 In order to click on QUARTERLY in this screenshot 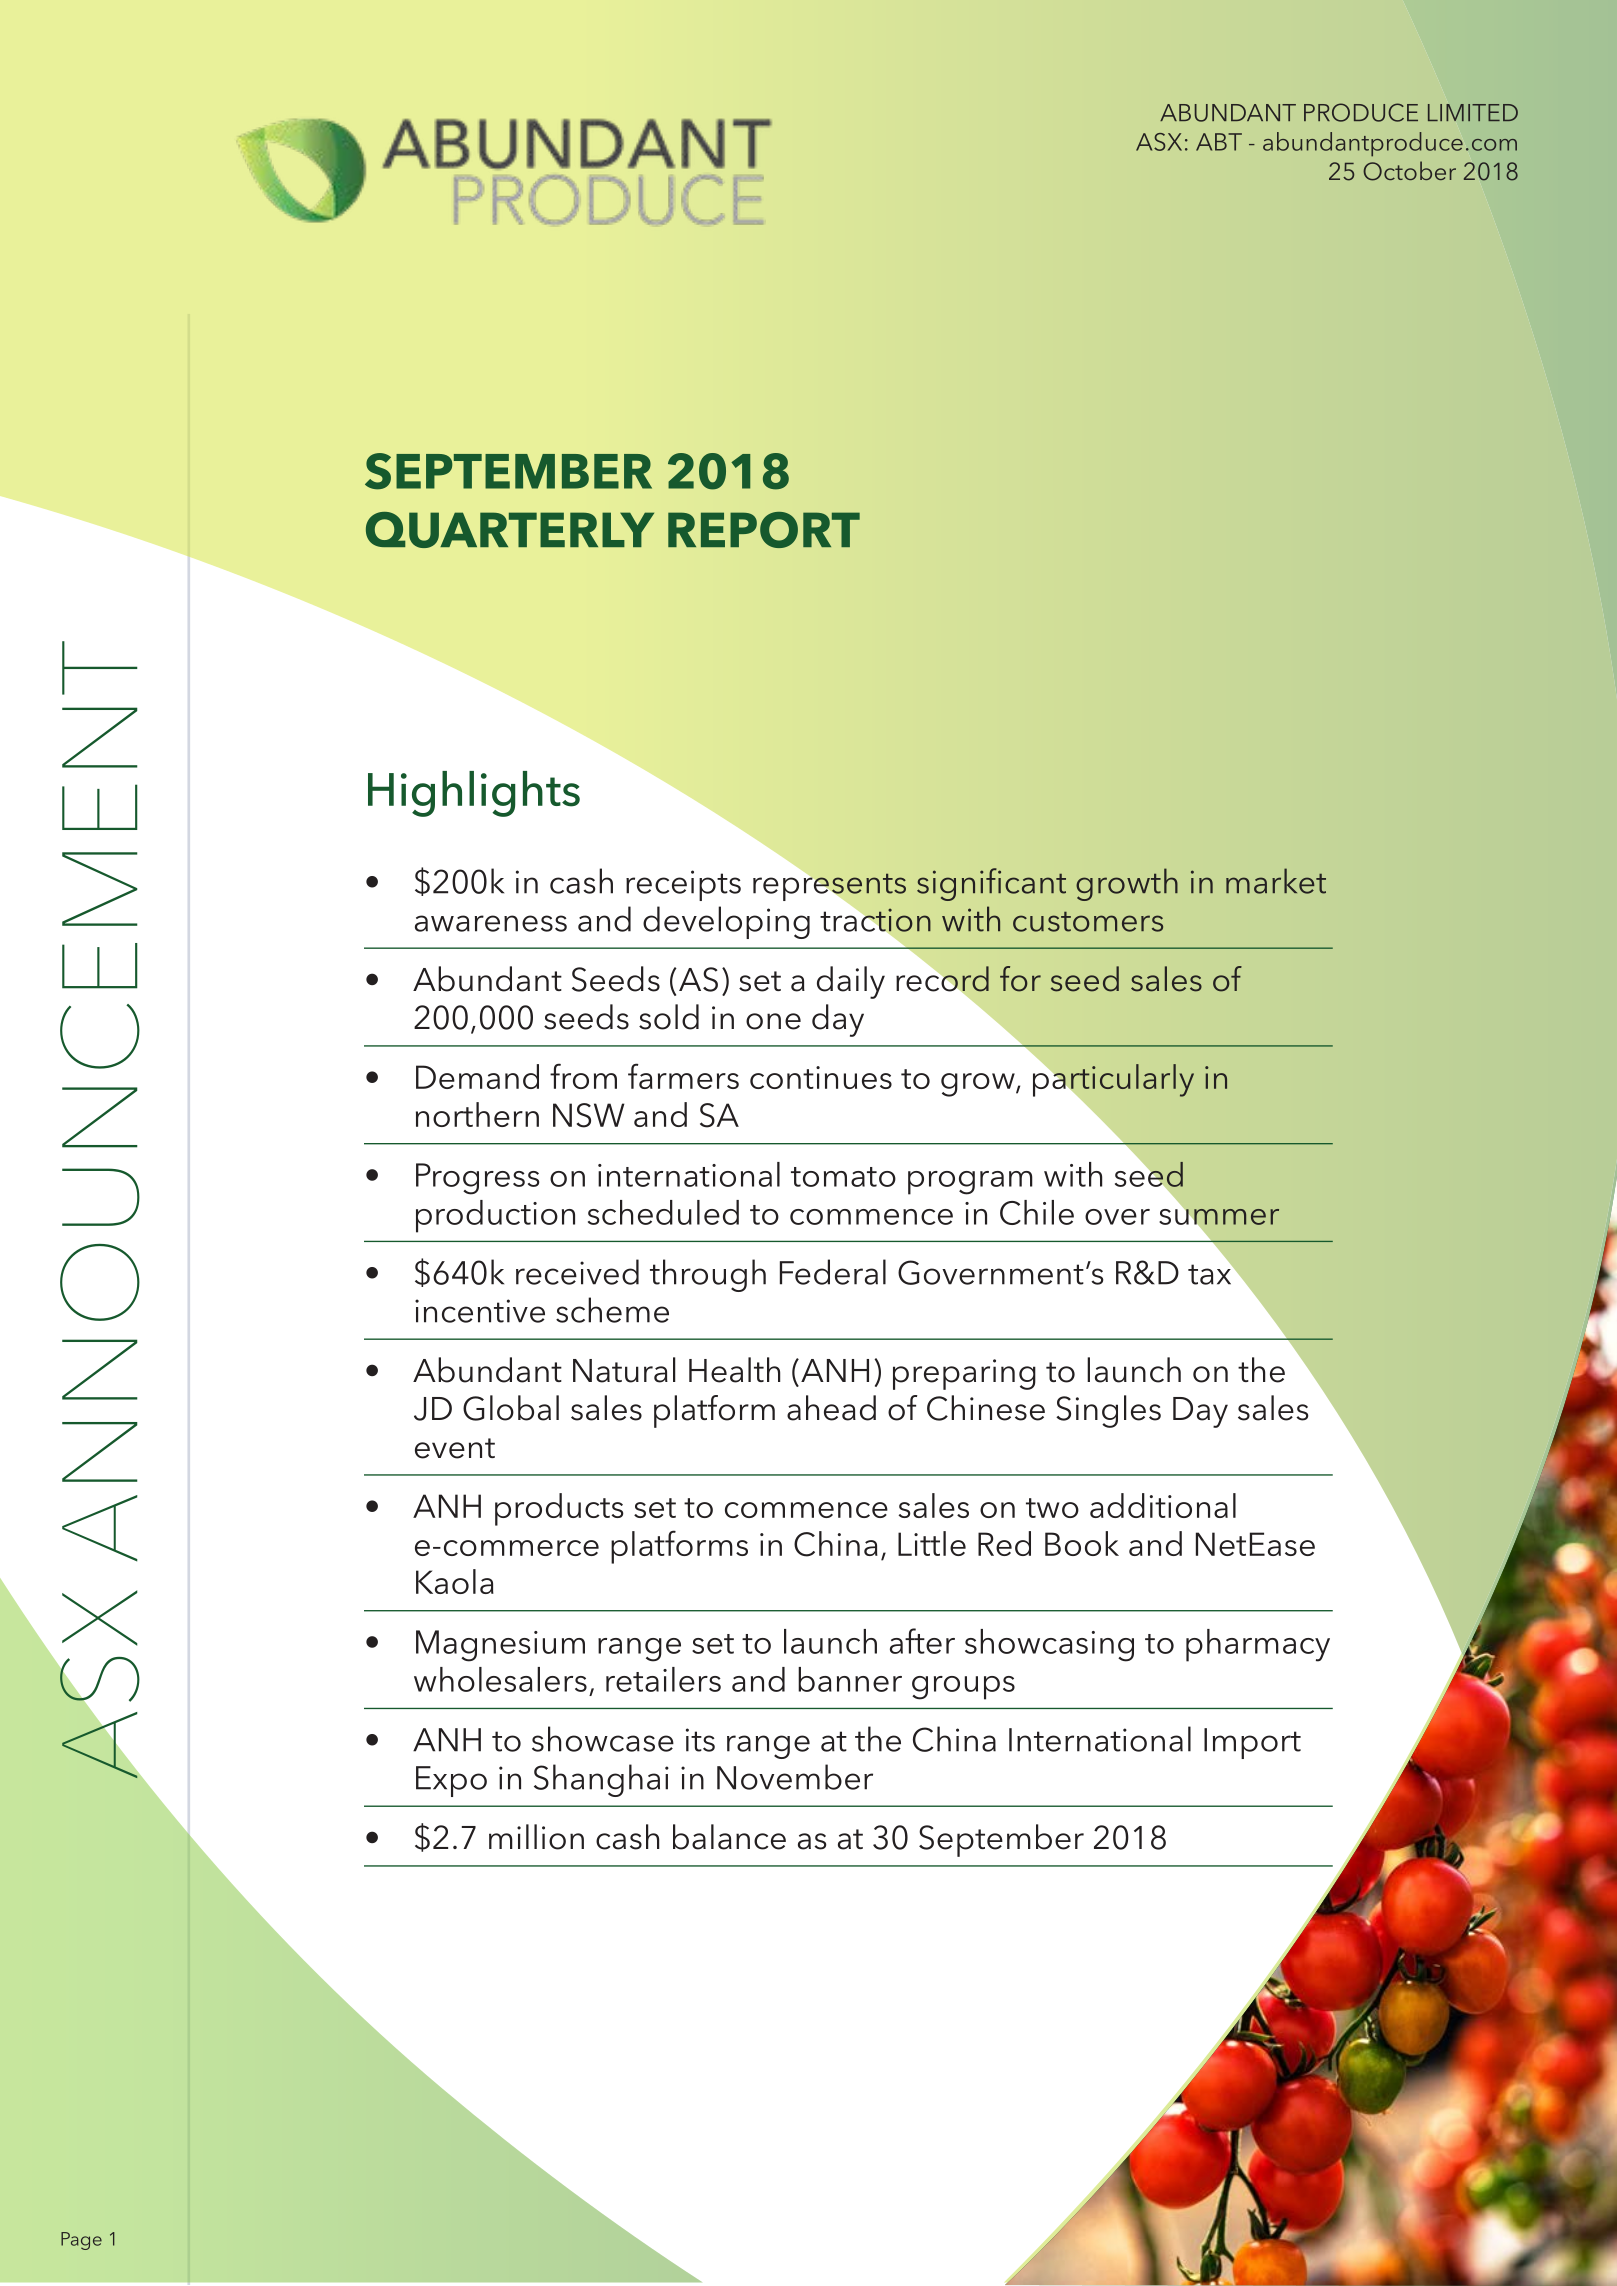, I will do `click(510, 530)`.
